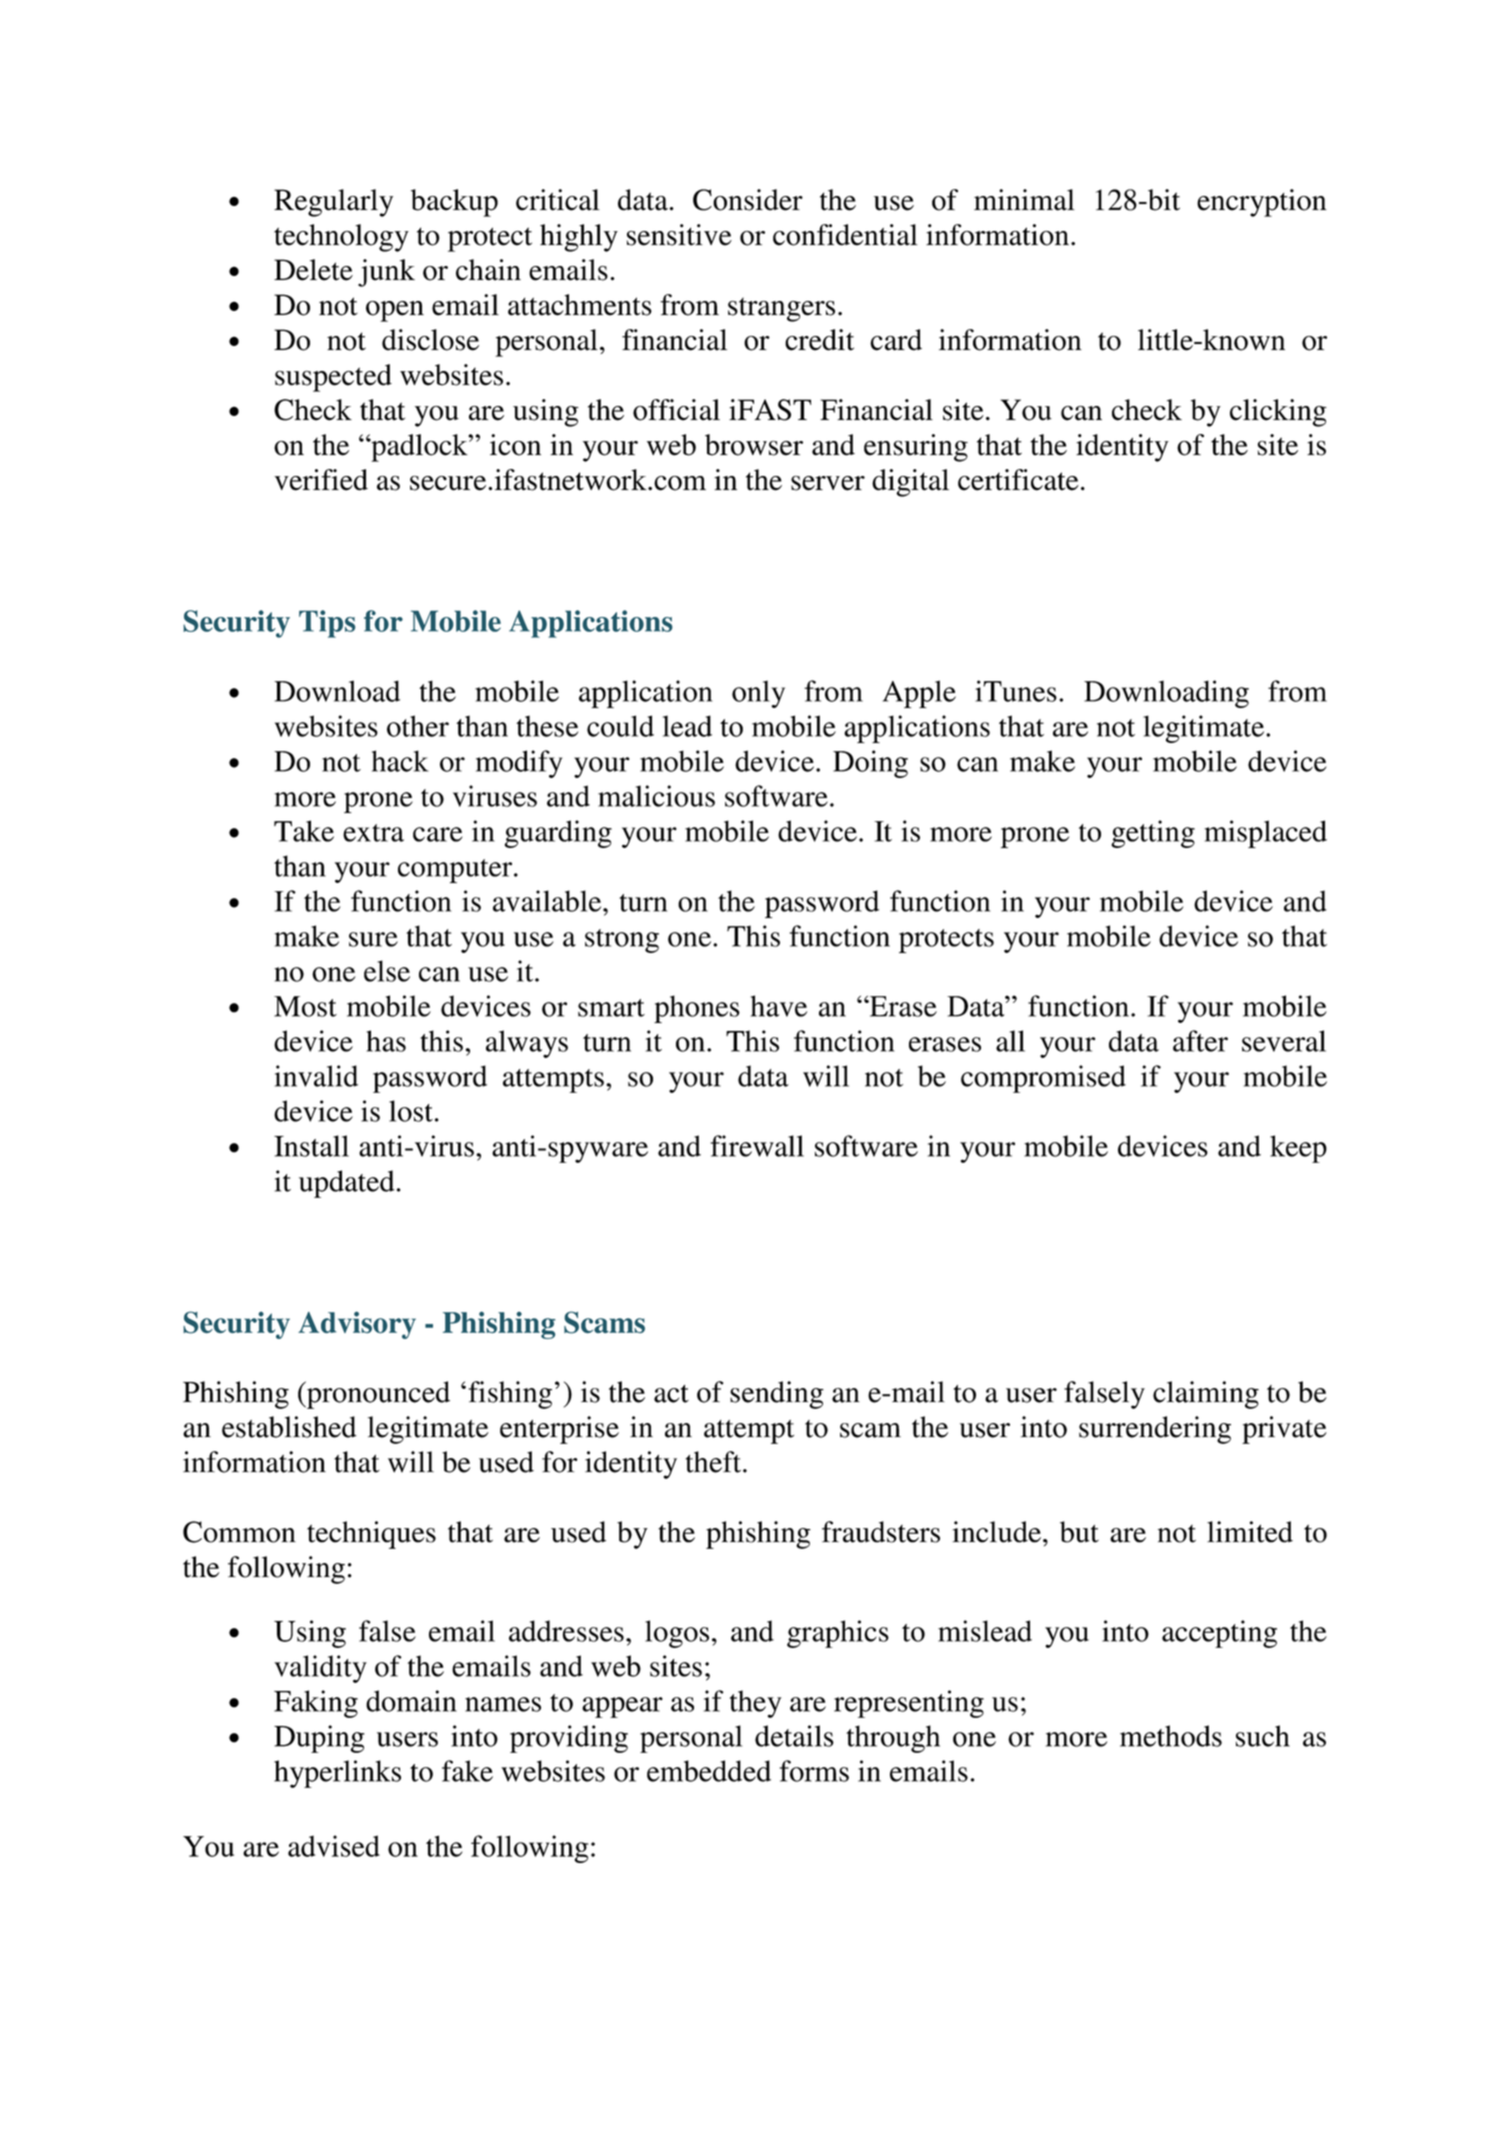 This image has width=1509, height=2135. What do you see at coordinates (357, 1325) in the image?
I see `Advisory` at bounding box center [357, 1325].
